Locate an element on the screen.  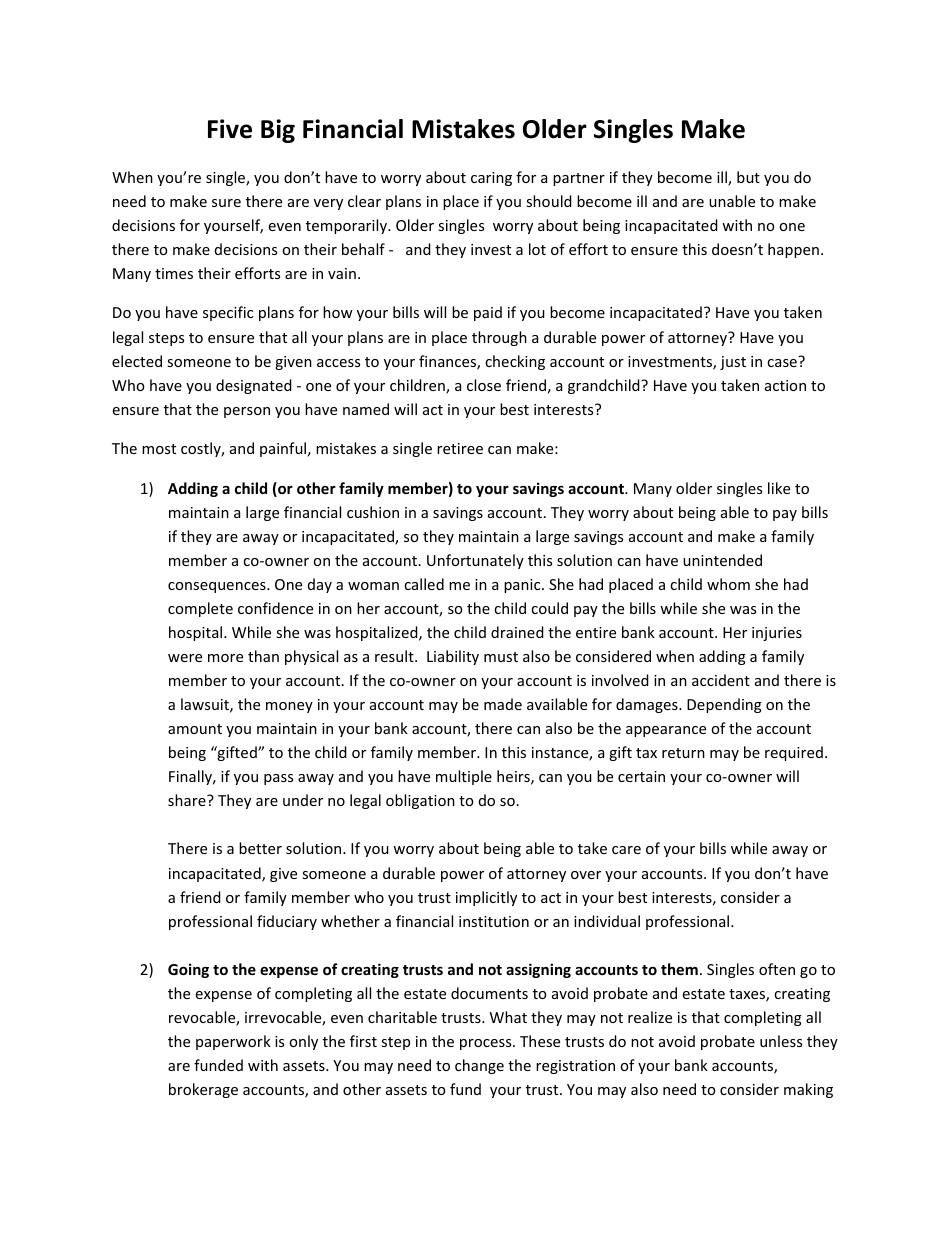
change is located at coordinates (479, 1066).
